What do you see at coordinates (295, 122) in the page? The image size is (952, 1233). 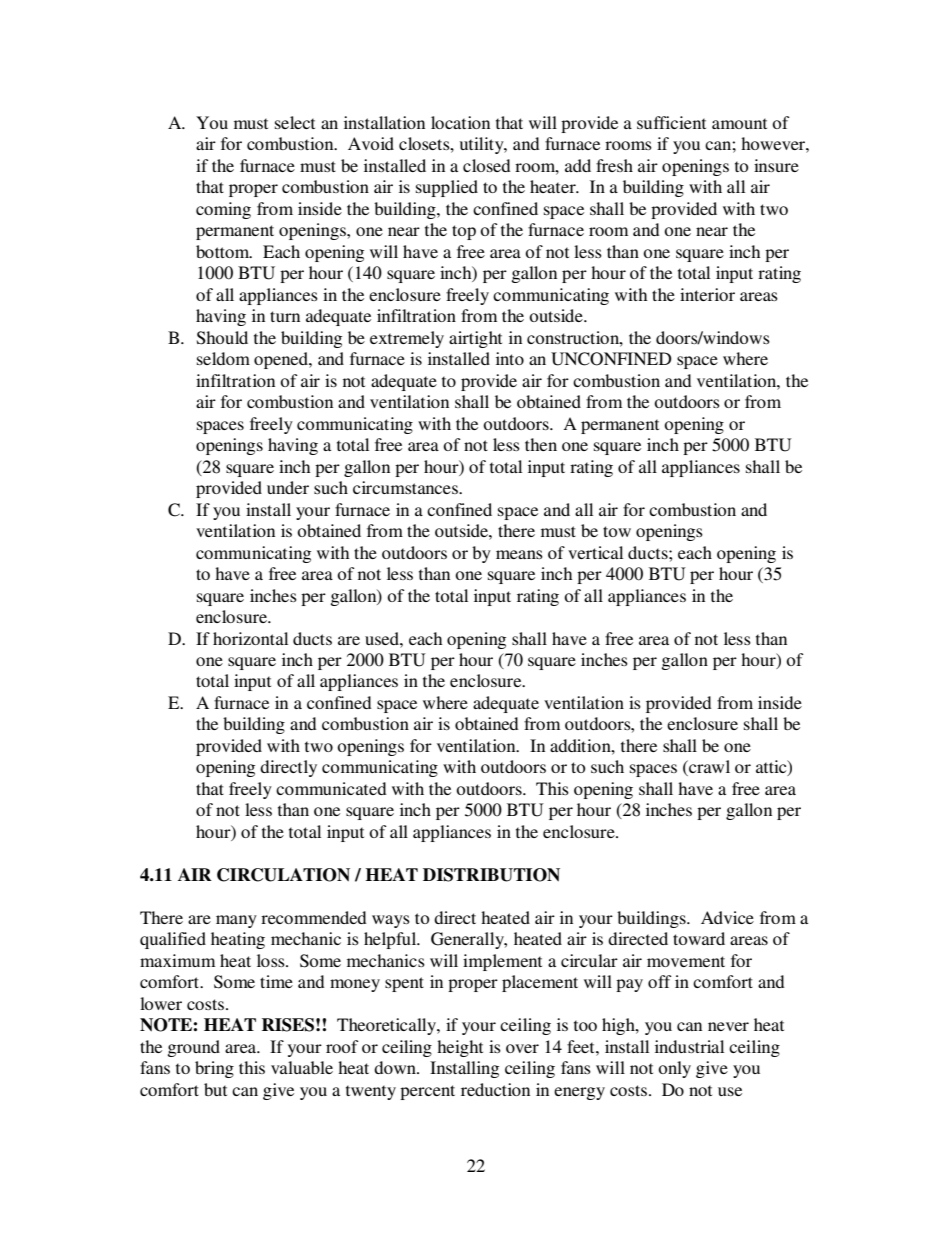 I see `select` at bounding box center [295, 122].
